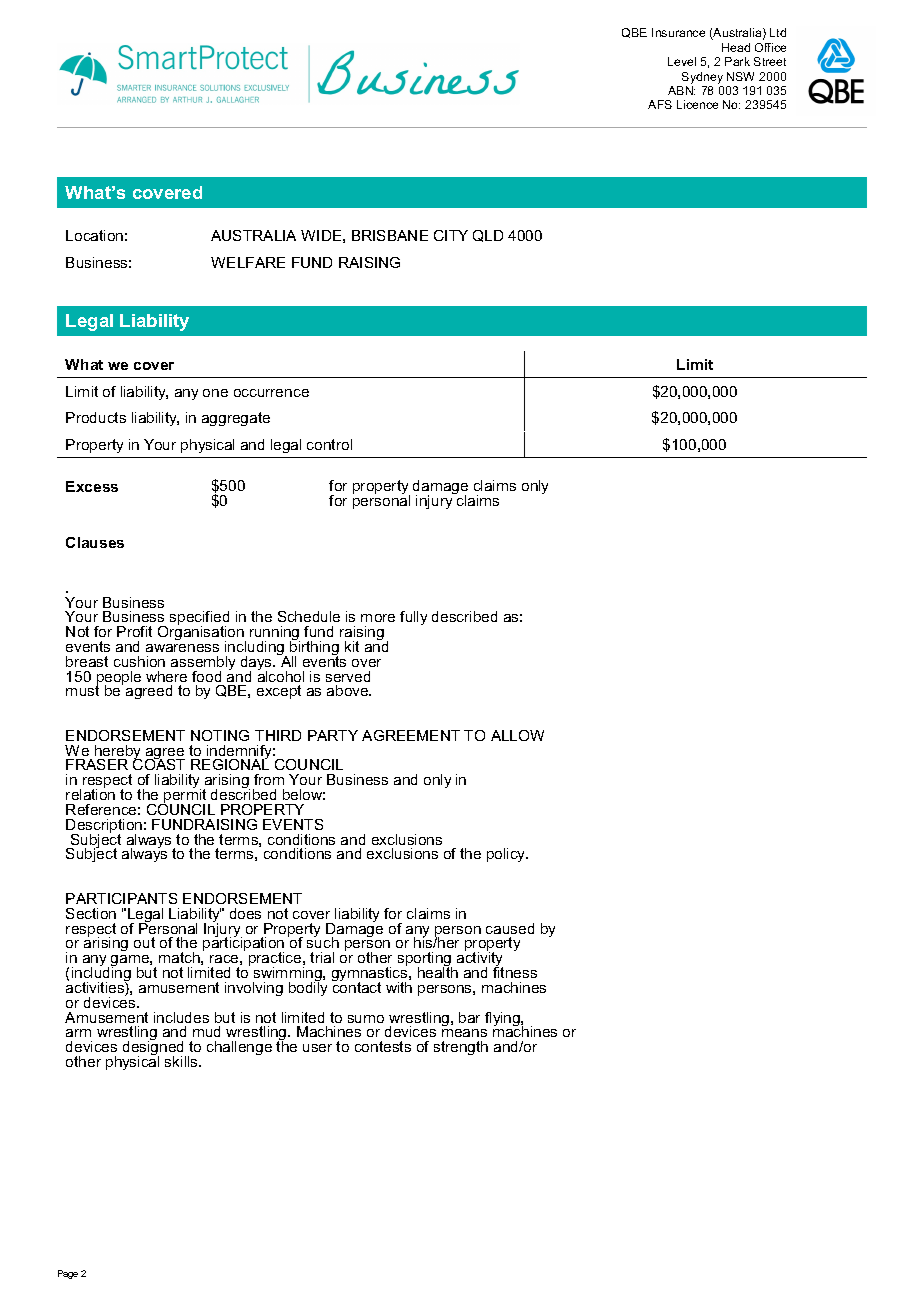 This image has width=924, height=1308. What do you see at coordinates (248, 262) in the image?
I see `WELFARE` at bounding box center [248, 262].
